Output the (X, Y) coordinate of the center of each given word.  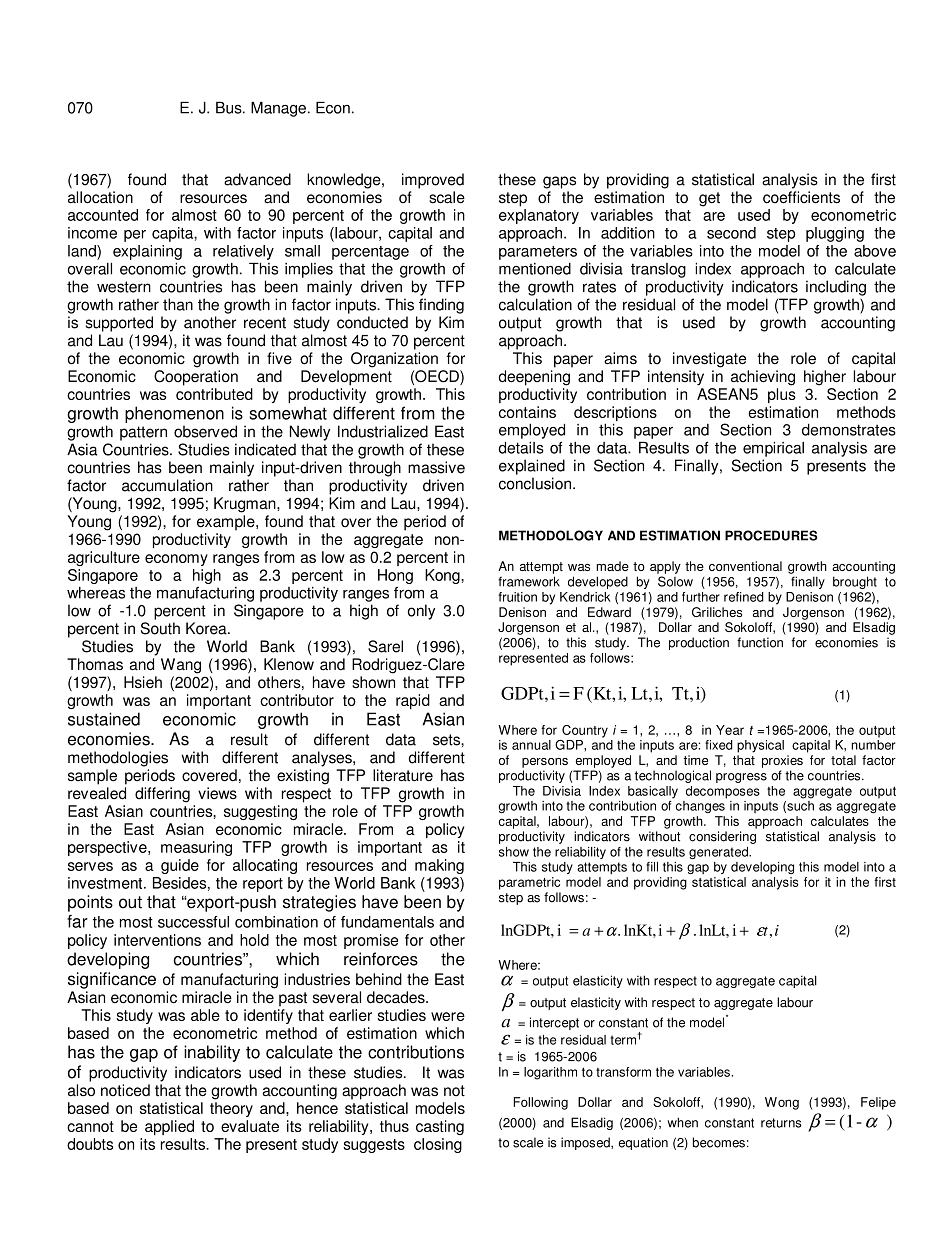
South (160, 628)
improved (433, 181)
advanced (257, 179)
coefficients (801, 197)
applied (169, 1127)
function (760, 642)
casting (440, 1127)
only (421, 612)
